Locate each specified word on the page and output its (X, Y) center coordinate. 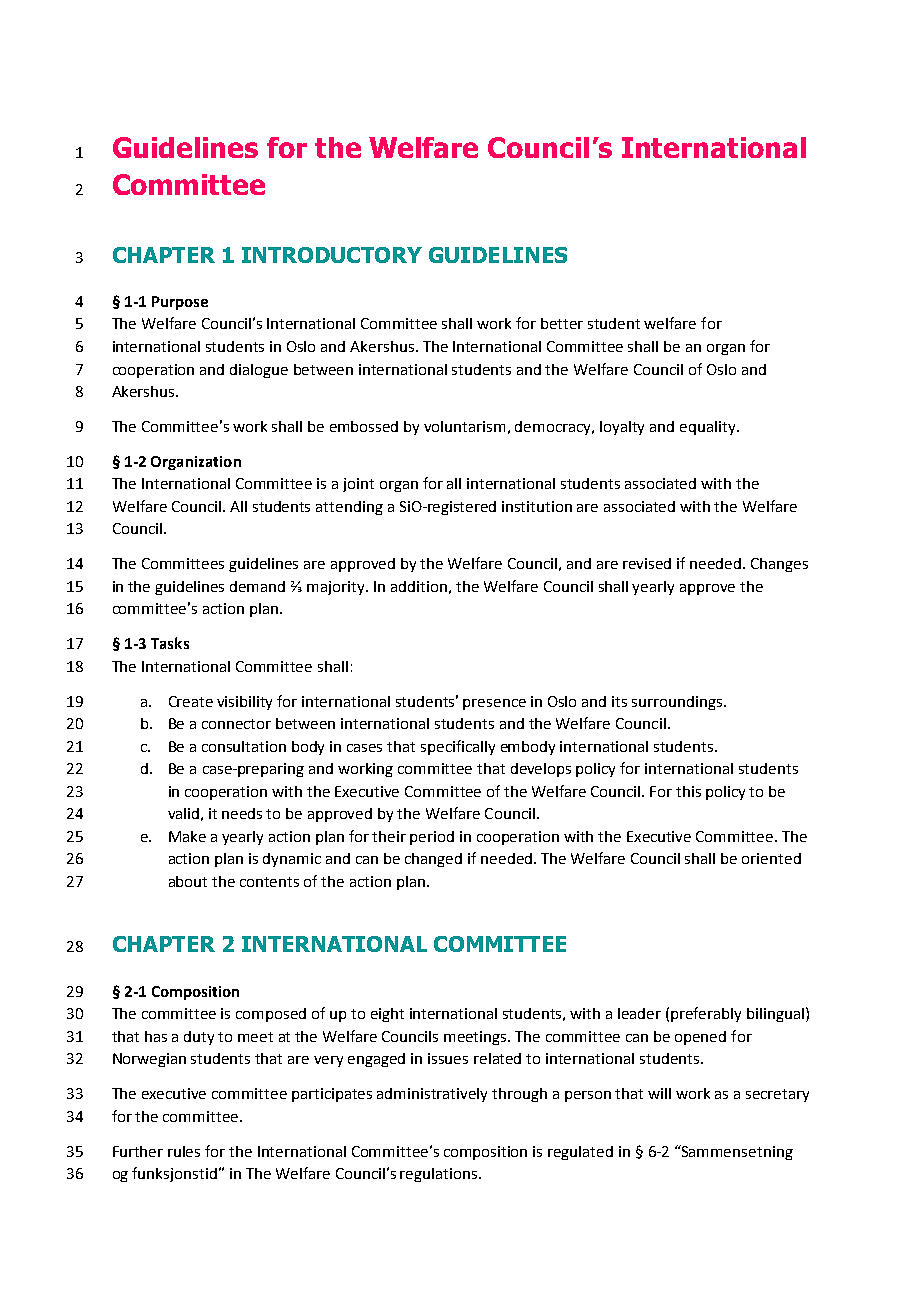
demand (257, 586)
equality (709, 428)
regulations (440, 1175)
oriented (771, 858)
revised (647, 563)
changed (433, 860)
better (562, 323)
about (188, 881)
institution (537, 506)
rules (184, 1151)
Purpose (180, 303)
